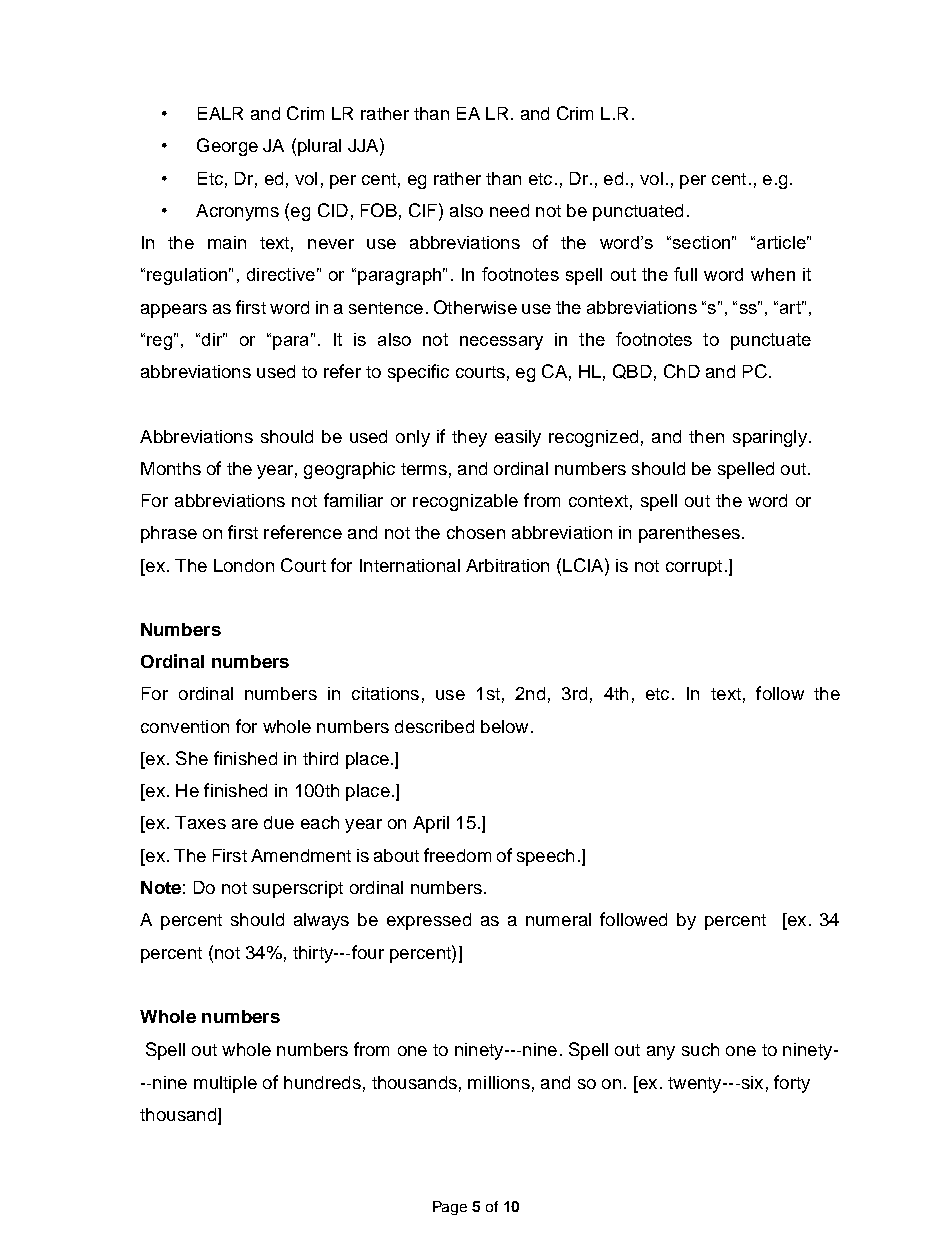 This image has height=1233, width=952. What do you see at coordinates (225, 1084) in the image?
I see `multiple` at bounding box center [225, 1084].
